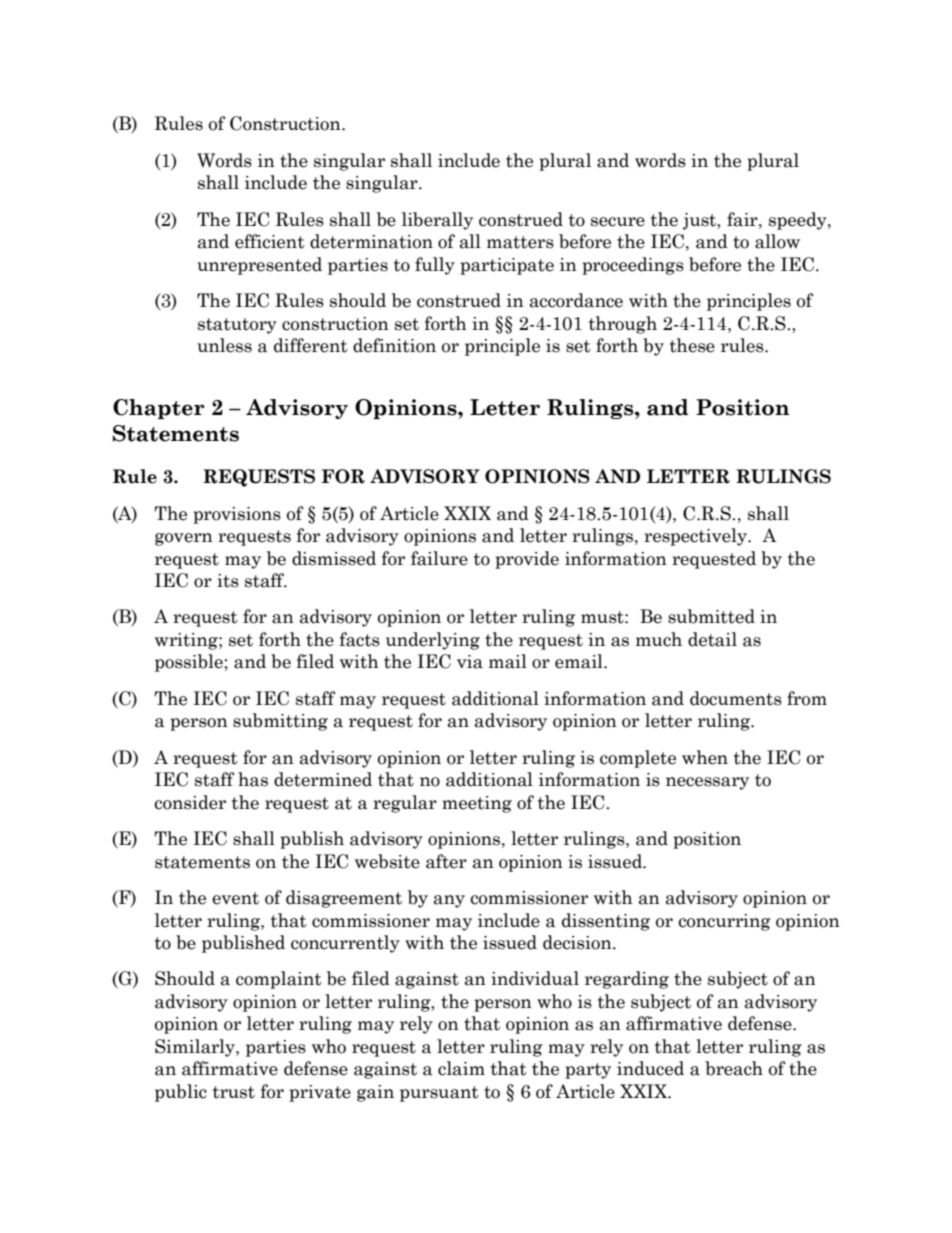  Describe the element at coordinates (235, 898) in the screenshot. I see `event` at that location.
